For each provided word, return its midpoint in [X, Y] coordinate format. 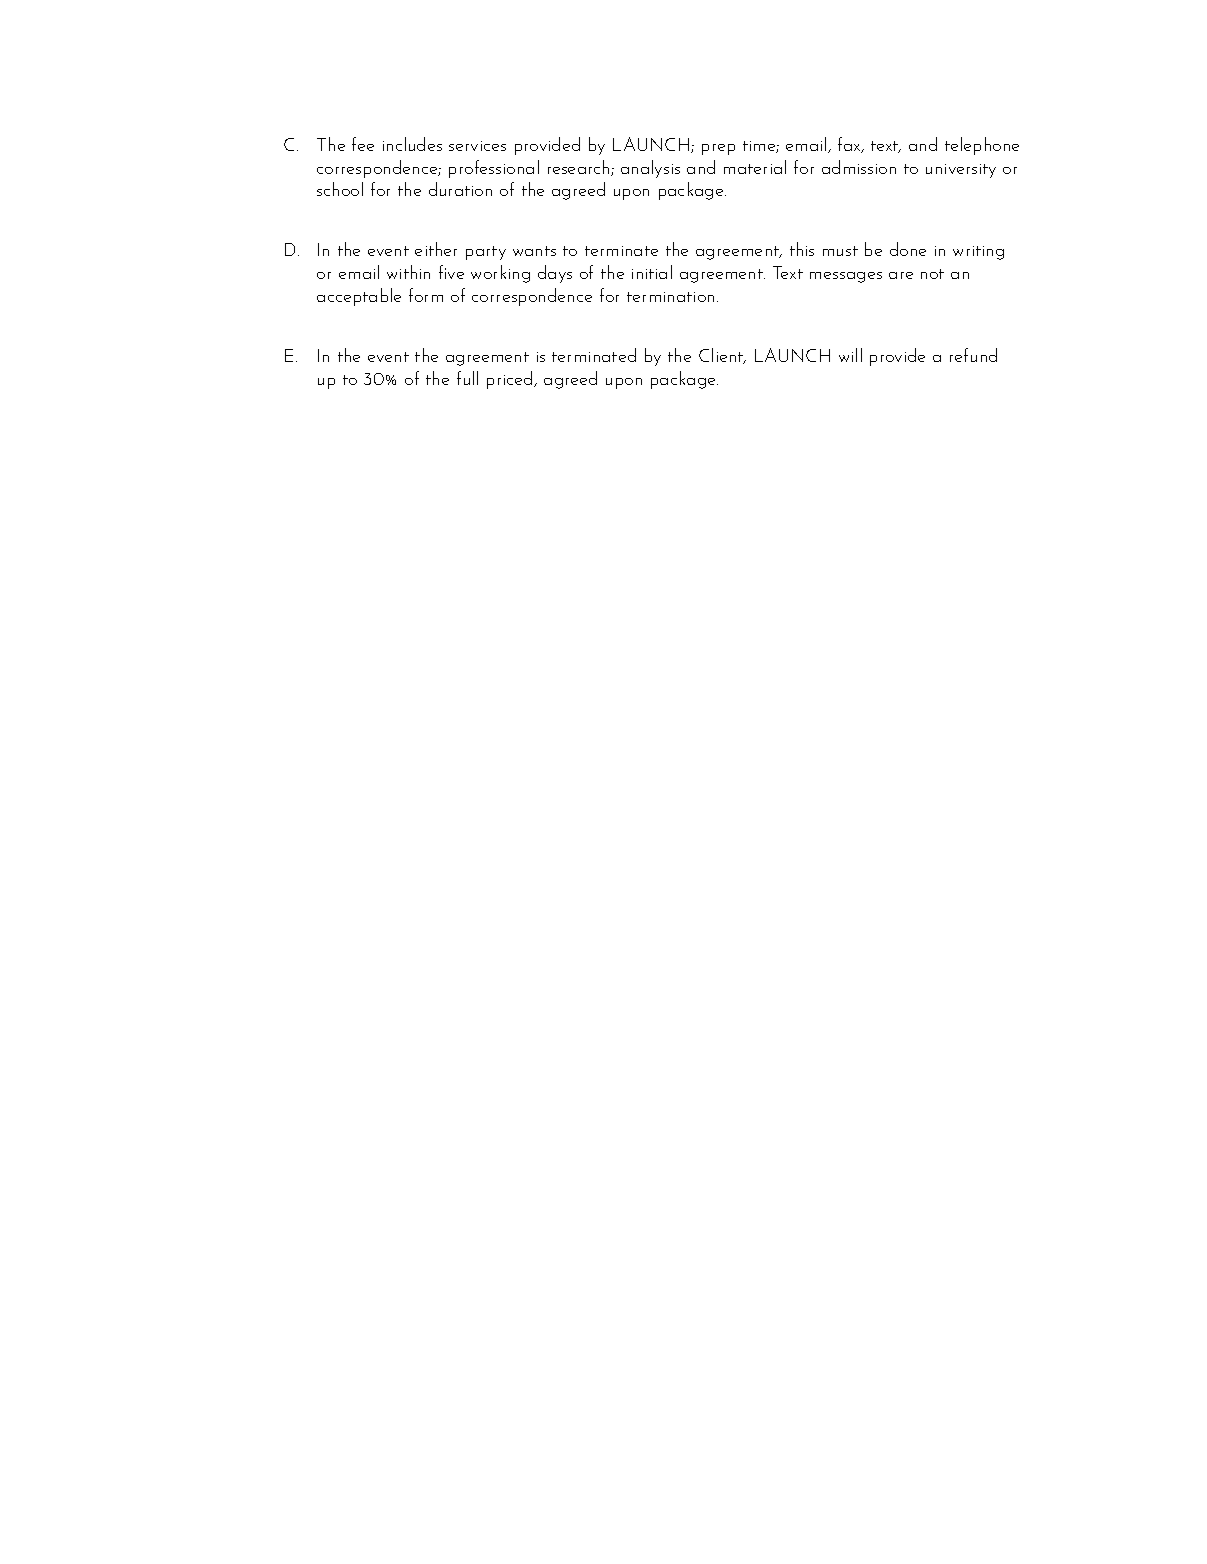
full [467, 378]
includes [412, 144]
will [850, 355]
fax [850, 145]
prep [718, 149]
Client [722, 356]
